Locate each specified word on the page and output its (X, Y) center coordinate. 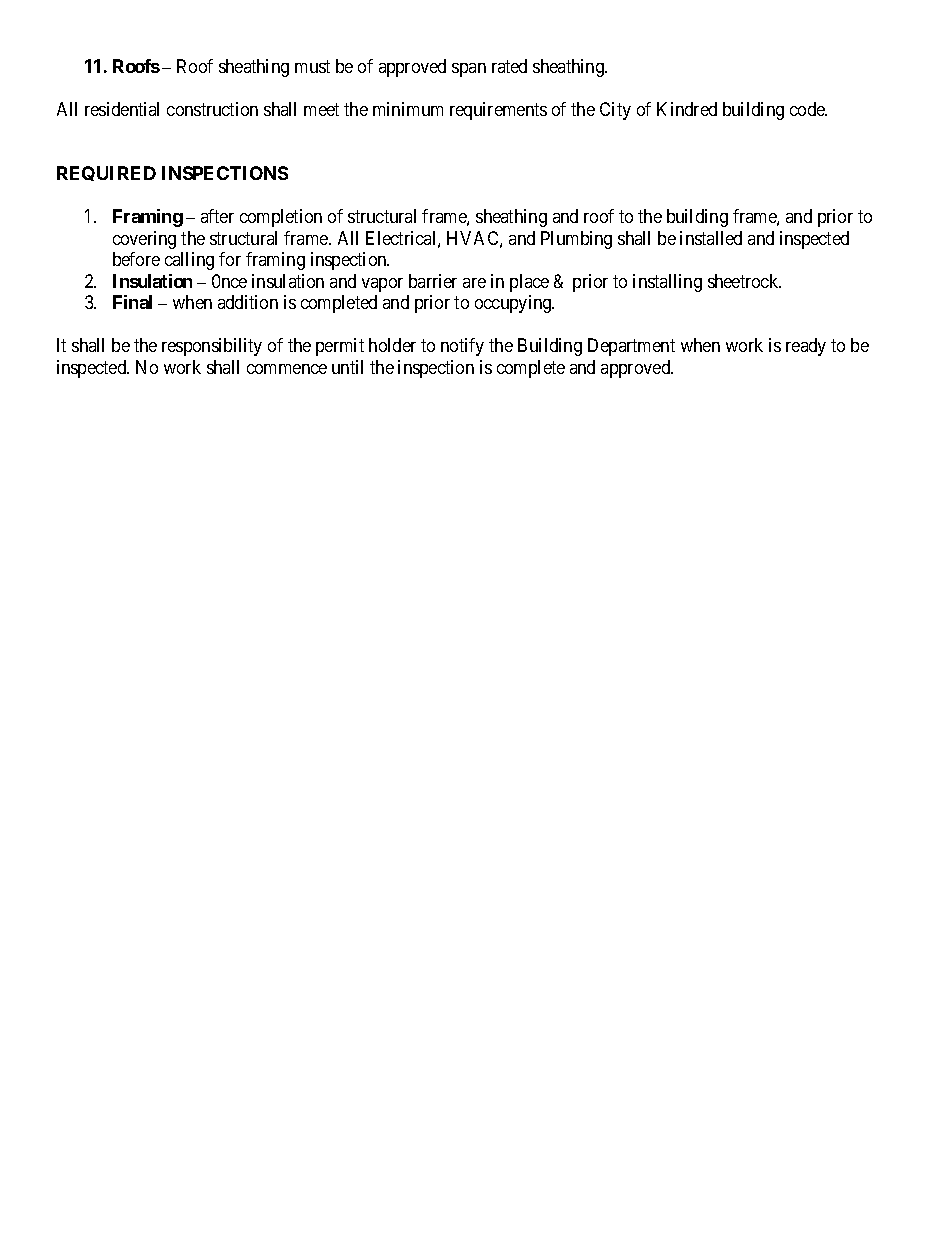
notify (462, 347)
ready (806, 347)
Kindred (687, 109)
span (469, 70)
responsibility (212, 347)
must (312, 66)
